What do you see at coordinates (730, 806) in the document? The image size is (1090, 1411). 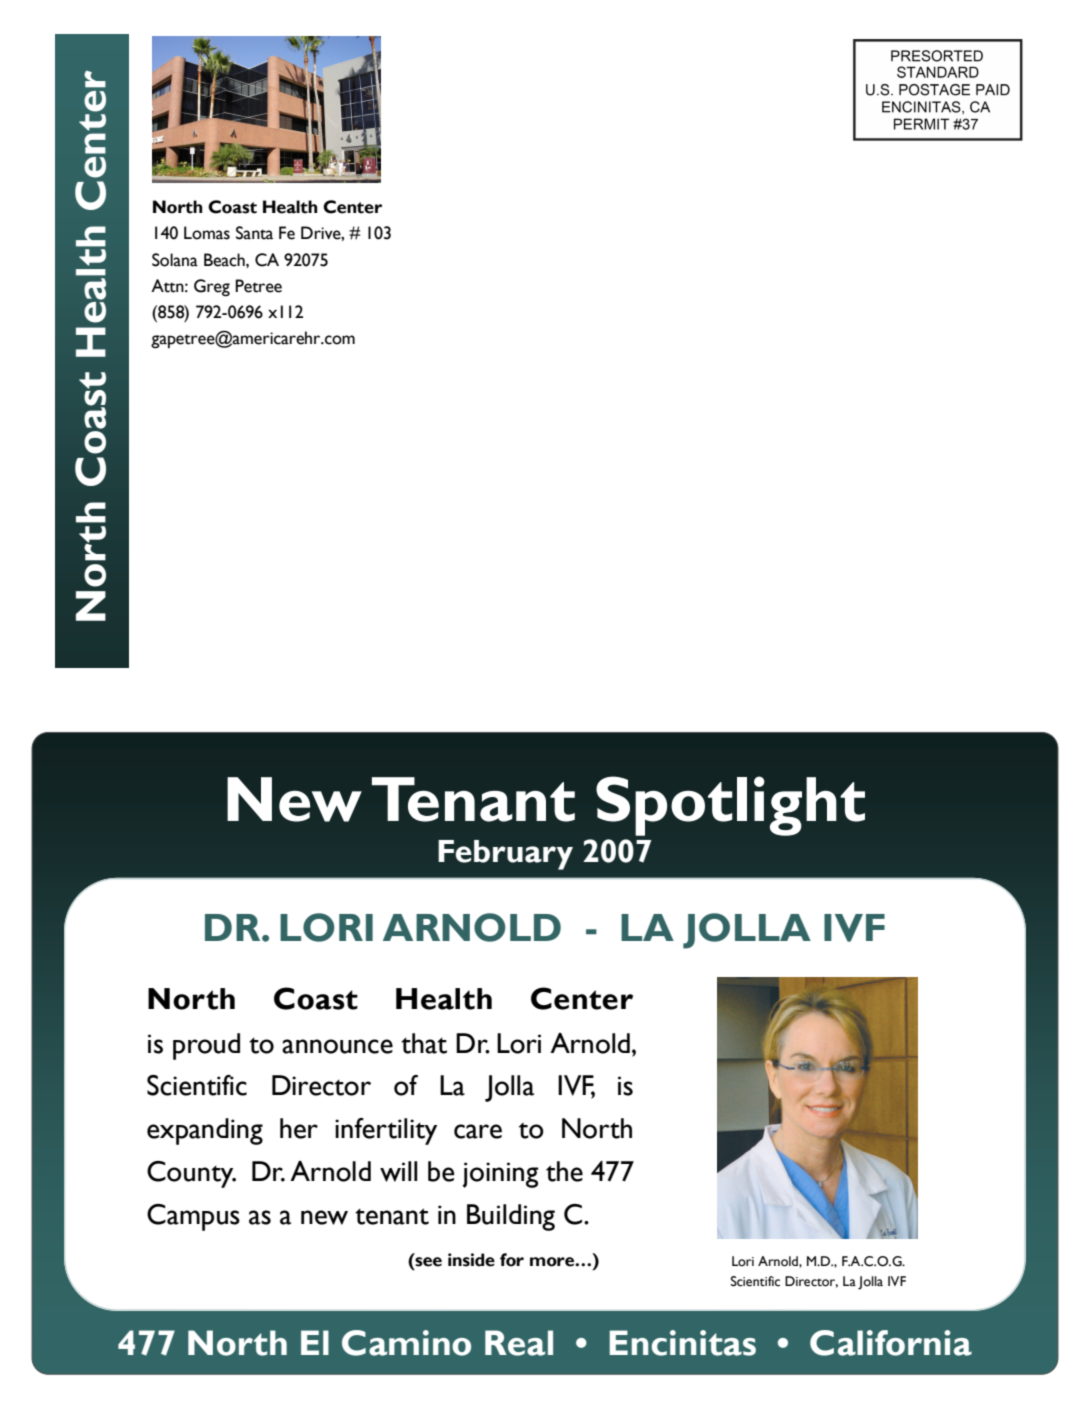 I see `Spotlight` at bounding box center [730, 806].
